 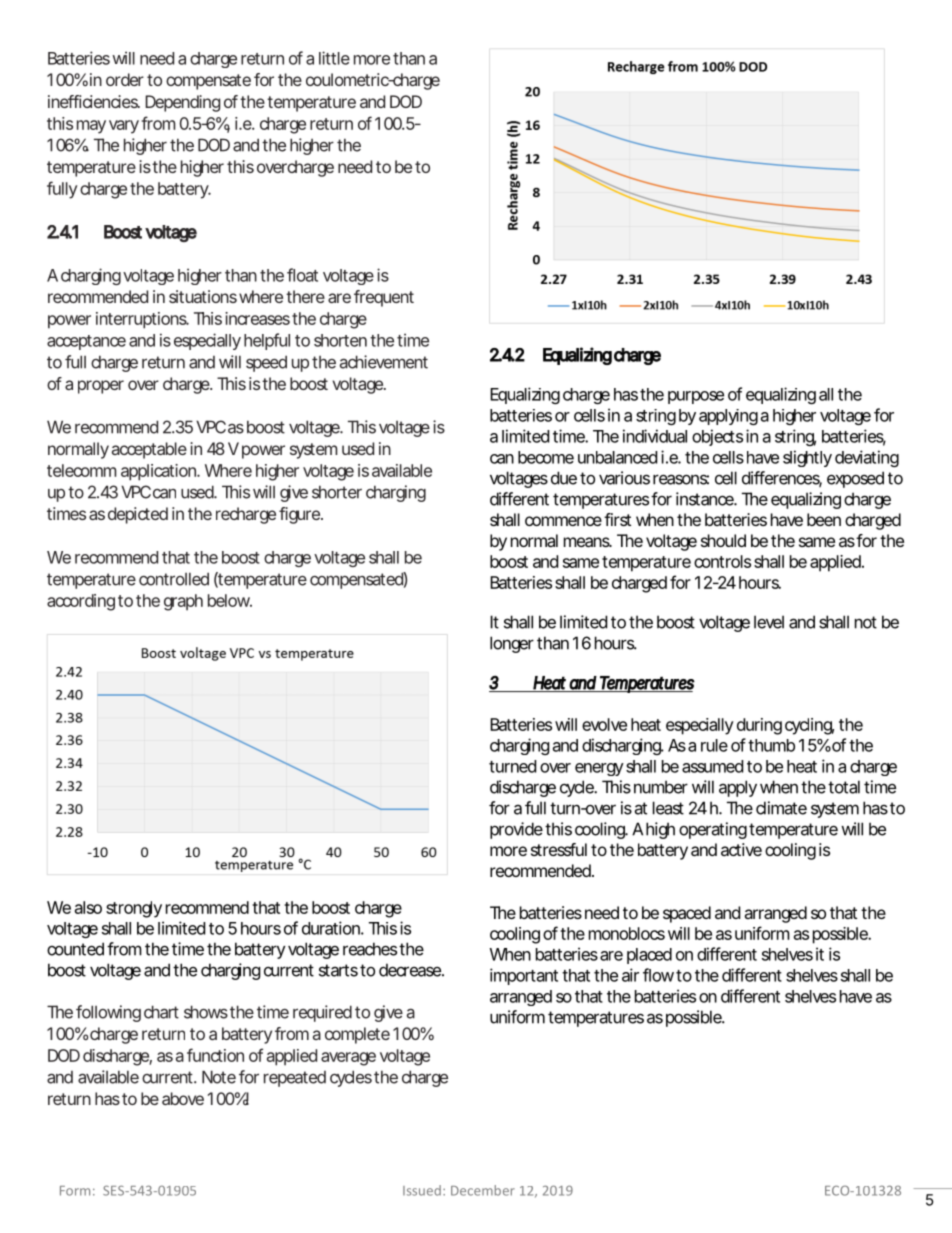 What do you see at coordinates (512, 644) in the screenshot?
I see `longer` at bounding box center [512, 644].
